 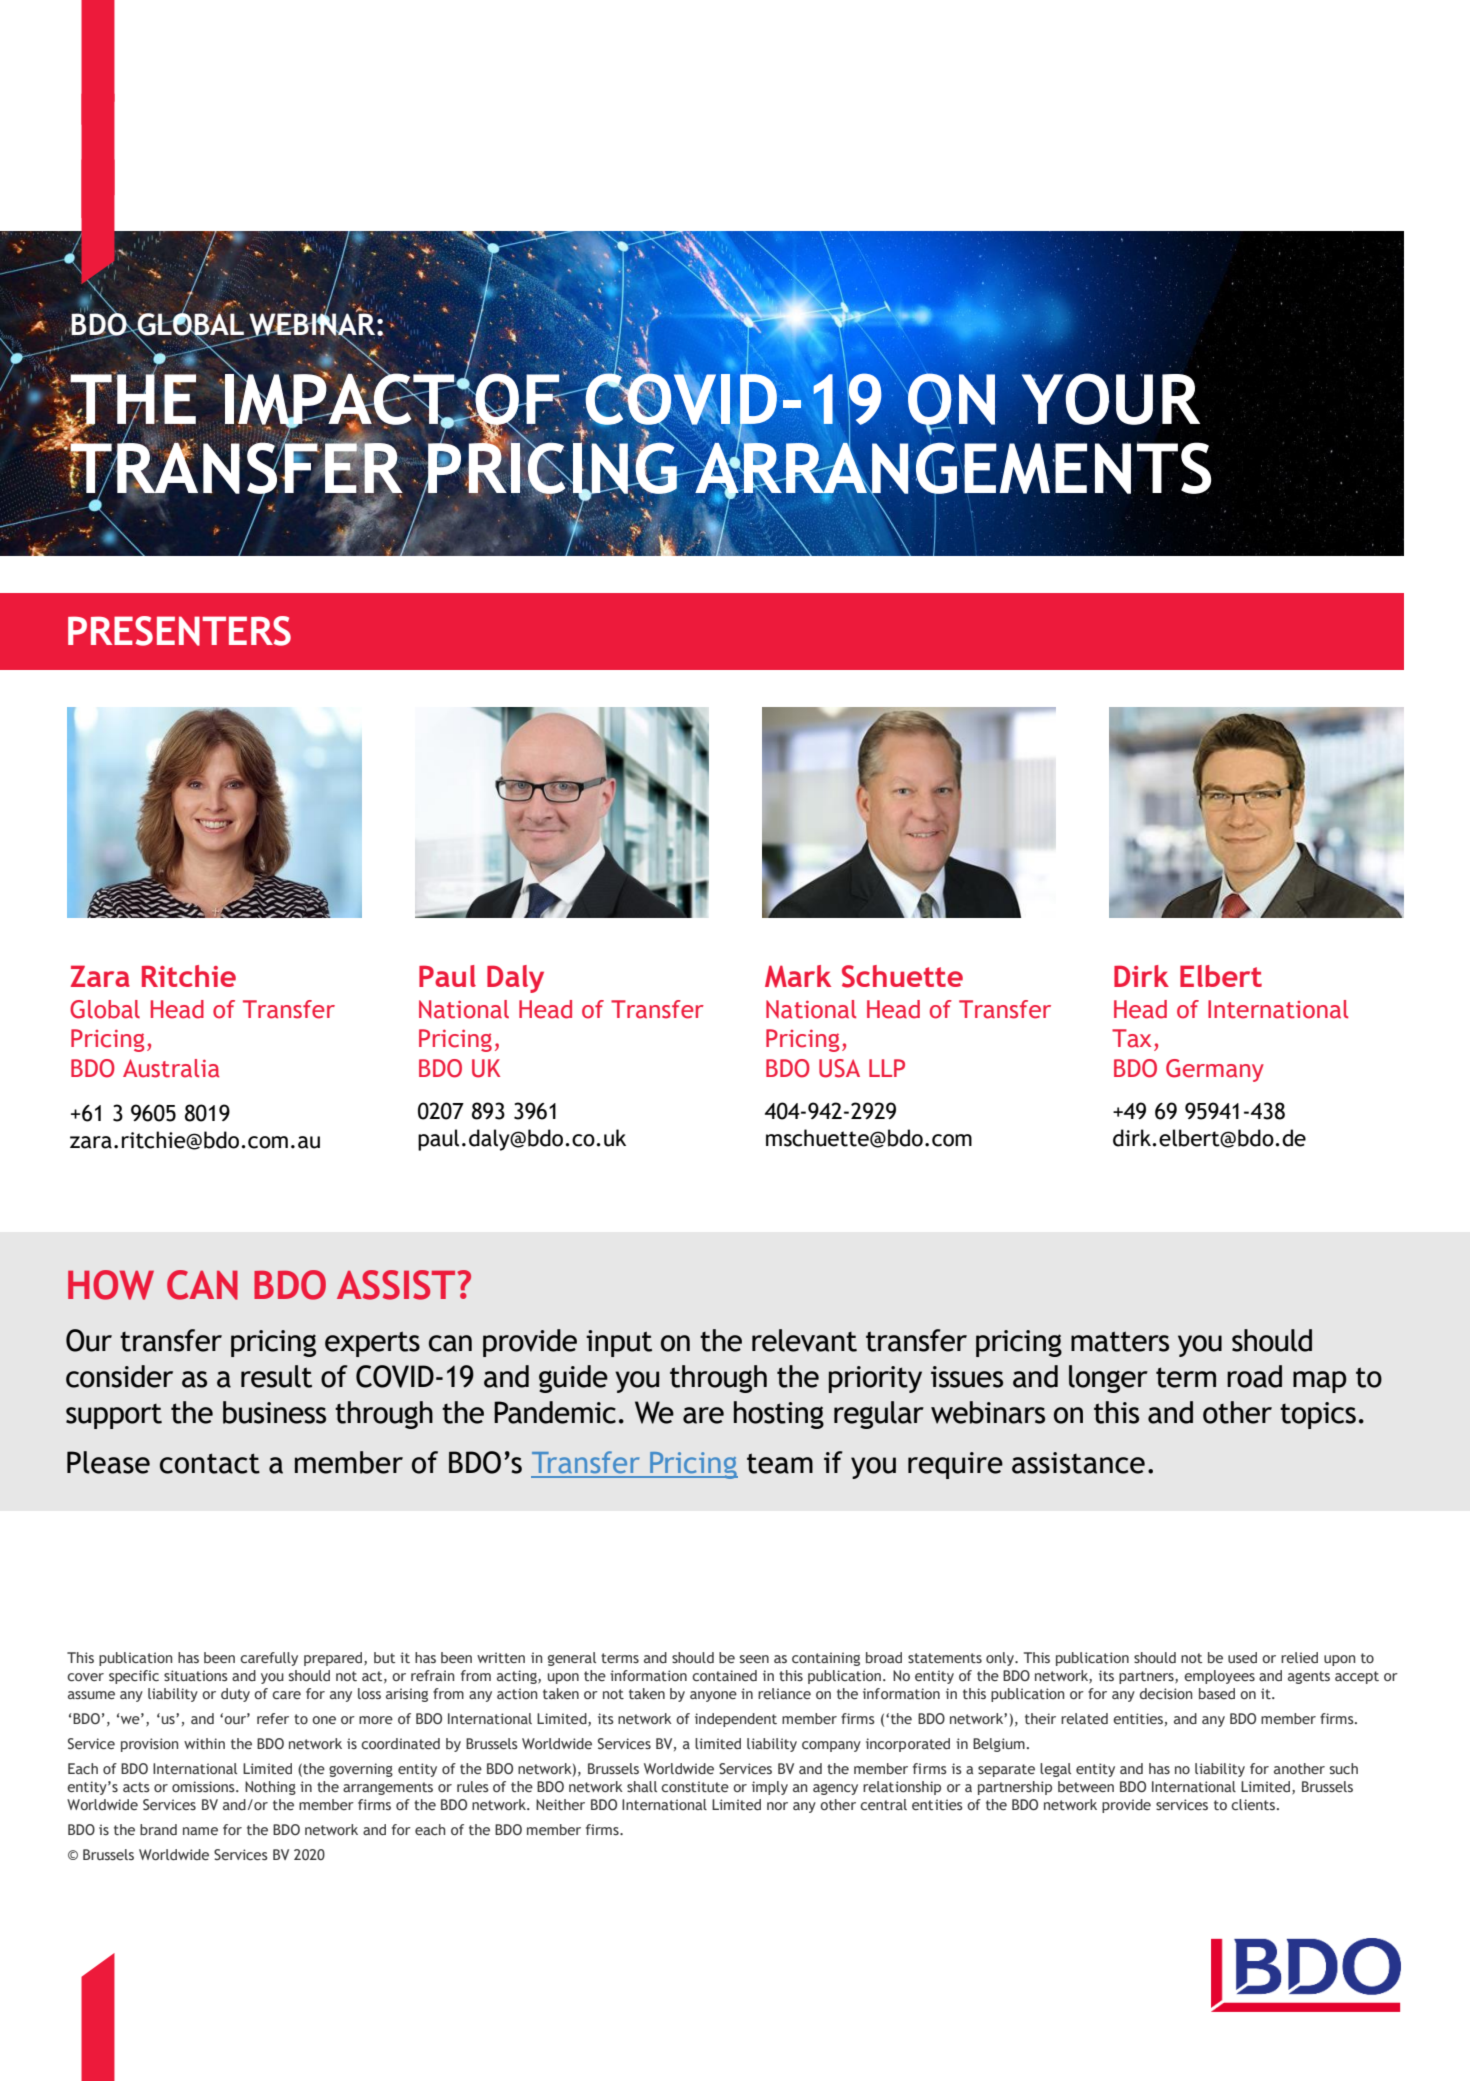 What do you see at coordinates (839, 1068) in the screenshot?
I see `USA` at bounding box center [839, 1068].
